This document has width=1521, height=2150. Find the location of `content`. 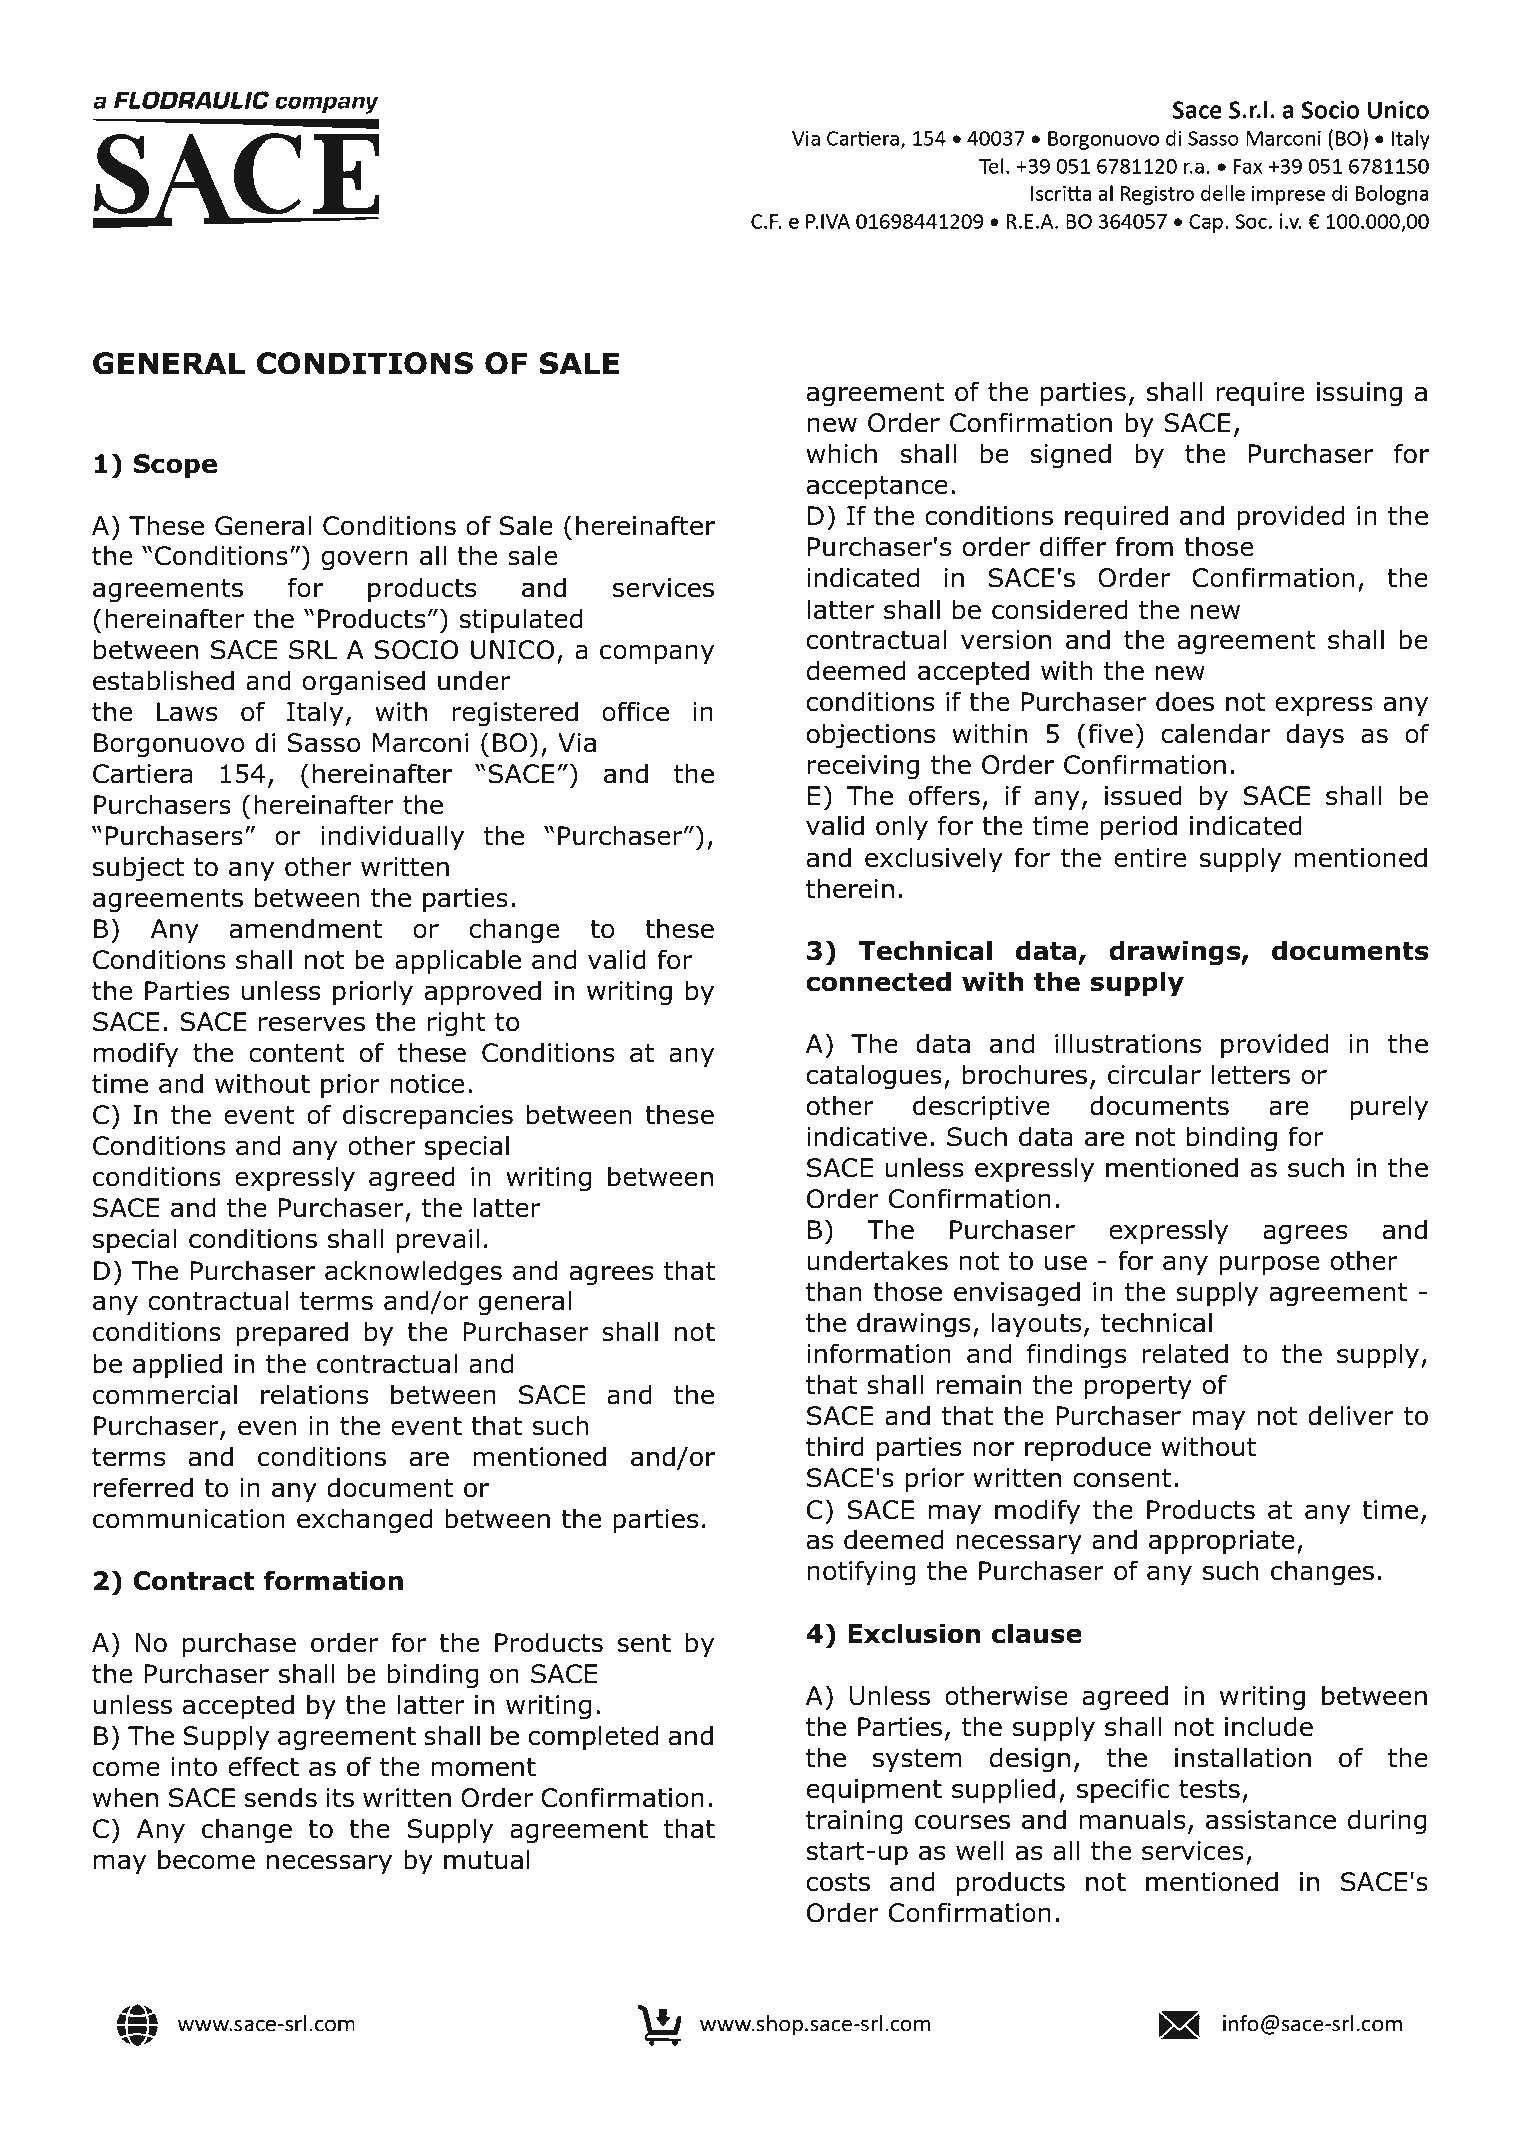

content is located at coordinates (297, 1053).
